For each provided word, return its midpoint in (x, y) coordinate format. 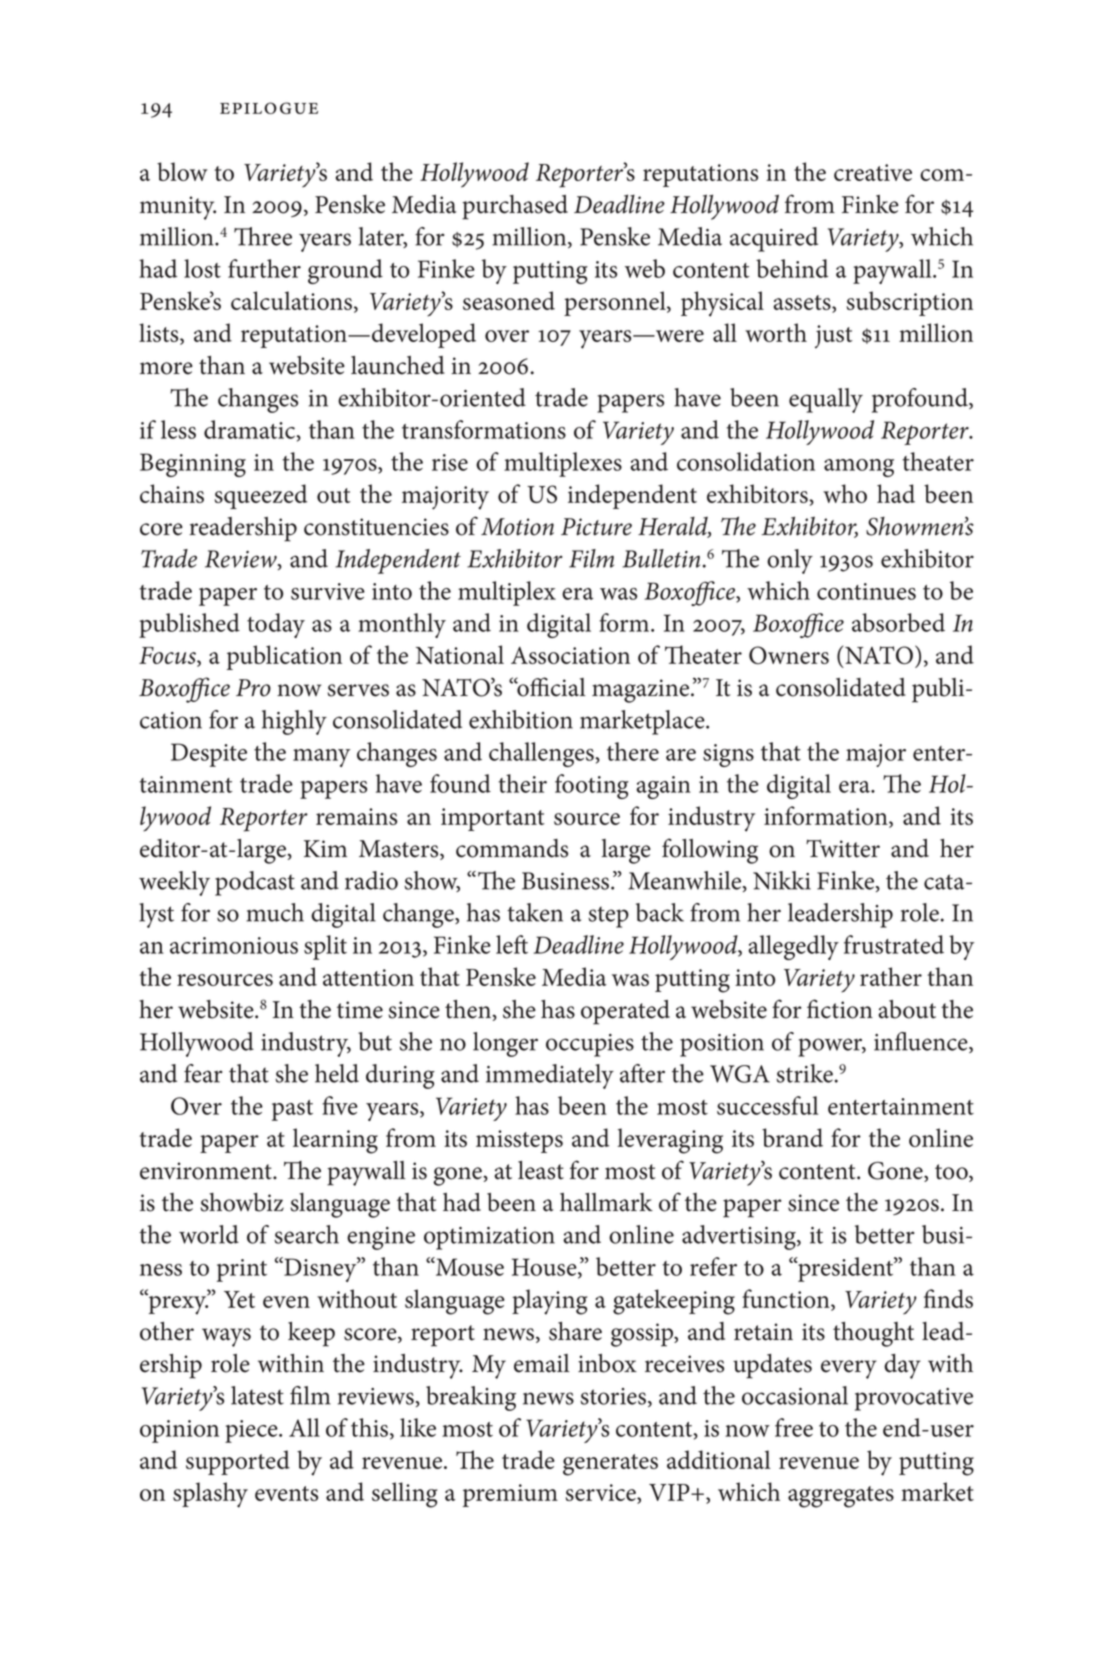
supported (238, 1462)
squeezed (260, 496)
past (292, 1110)
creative (873, 172)
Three (263, 236)
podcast (255, 883)
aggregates (841, 1497)
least (541, 1170)
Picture (596, 527)
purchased (515, 207)
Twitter (843, 848)
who (845, 493)
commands (512, 848)
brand (792, 1137)
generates (610, 1465)
